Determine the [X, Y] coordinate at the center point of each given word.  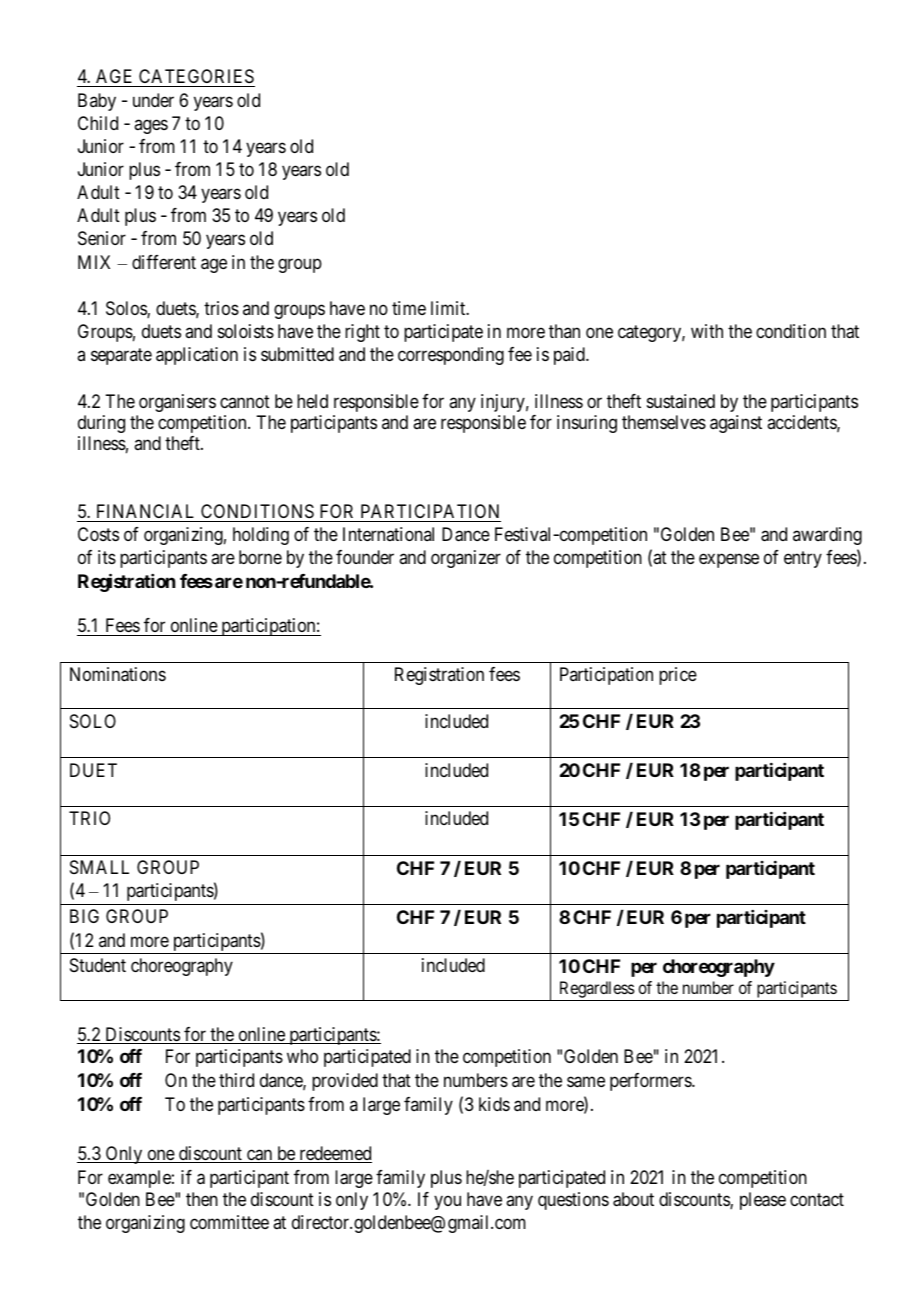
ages [151, 126]
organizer [466, 559]
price [678, 676]
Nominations [118, 674]
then [202, 1199]
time [409, 308]
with [707, 331]
